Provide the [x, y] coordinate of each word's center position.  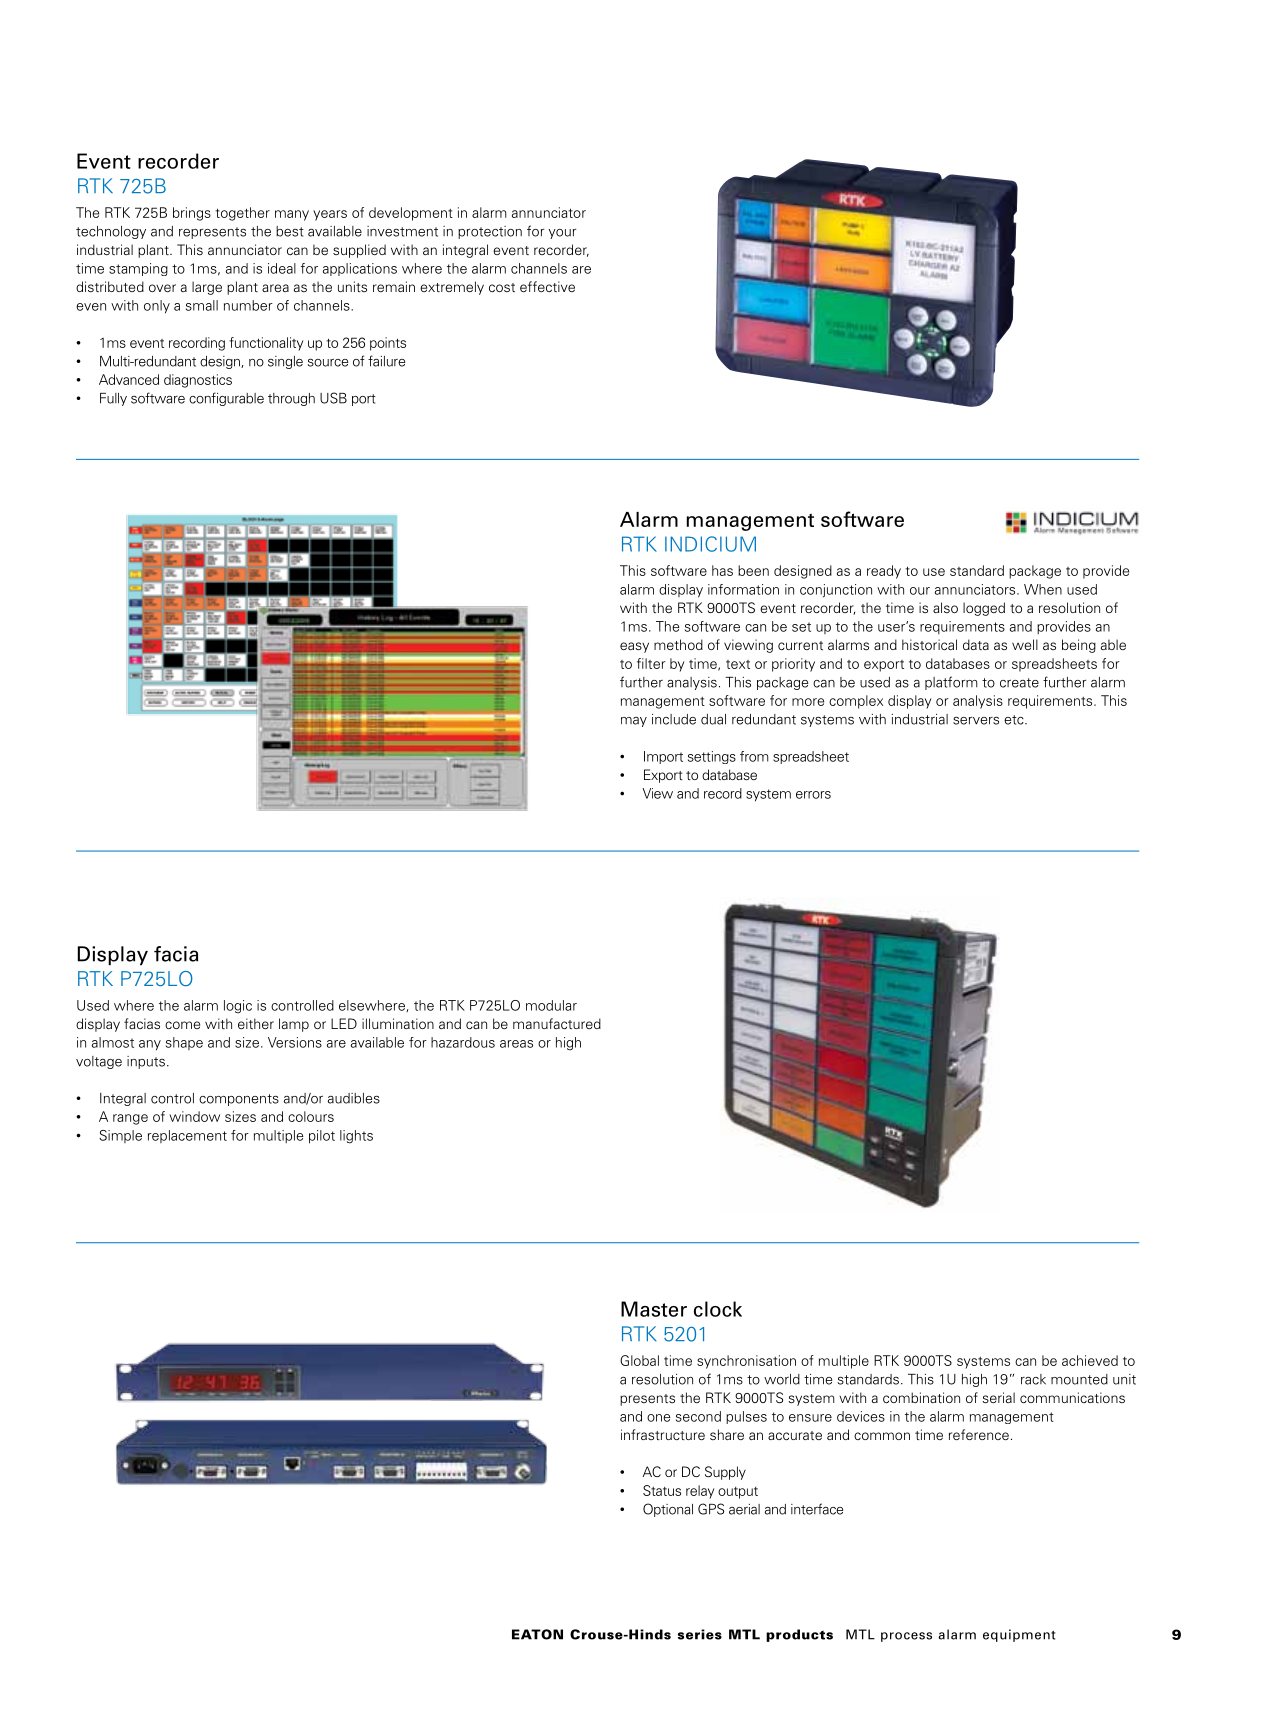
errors [813, 795]
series [700, 1634]
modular [551, 1005]
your [562, 234]
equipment [1019, 1635]
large [207, 288]
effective [547, 286]
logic [238, 1007]
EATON [537, 1634]
